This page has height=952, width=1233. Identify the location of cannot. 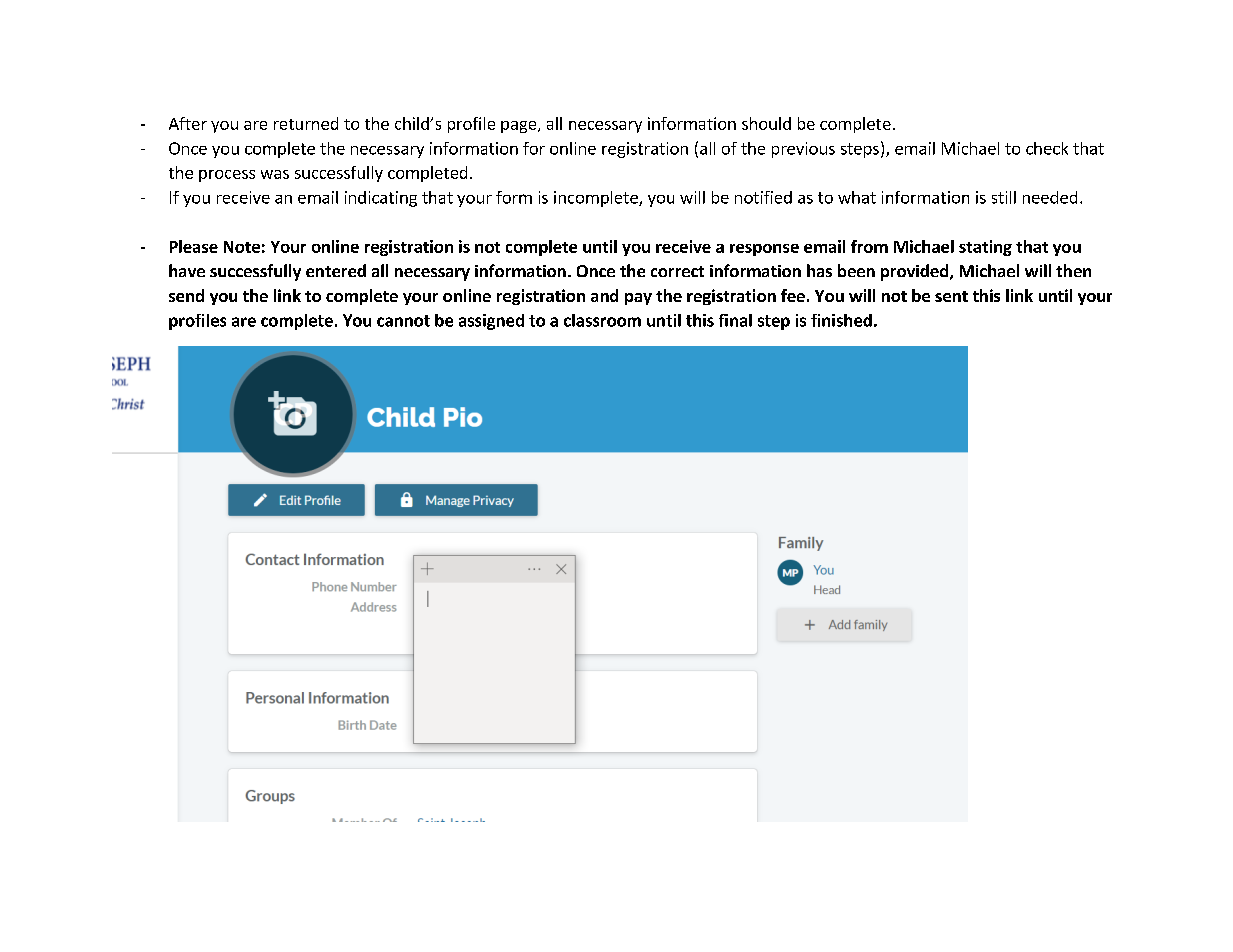
(403, 321).
